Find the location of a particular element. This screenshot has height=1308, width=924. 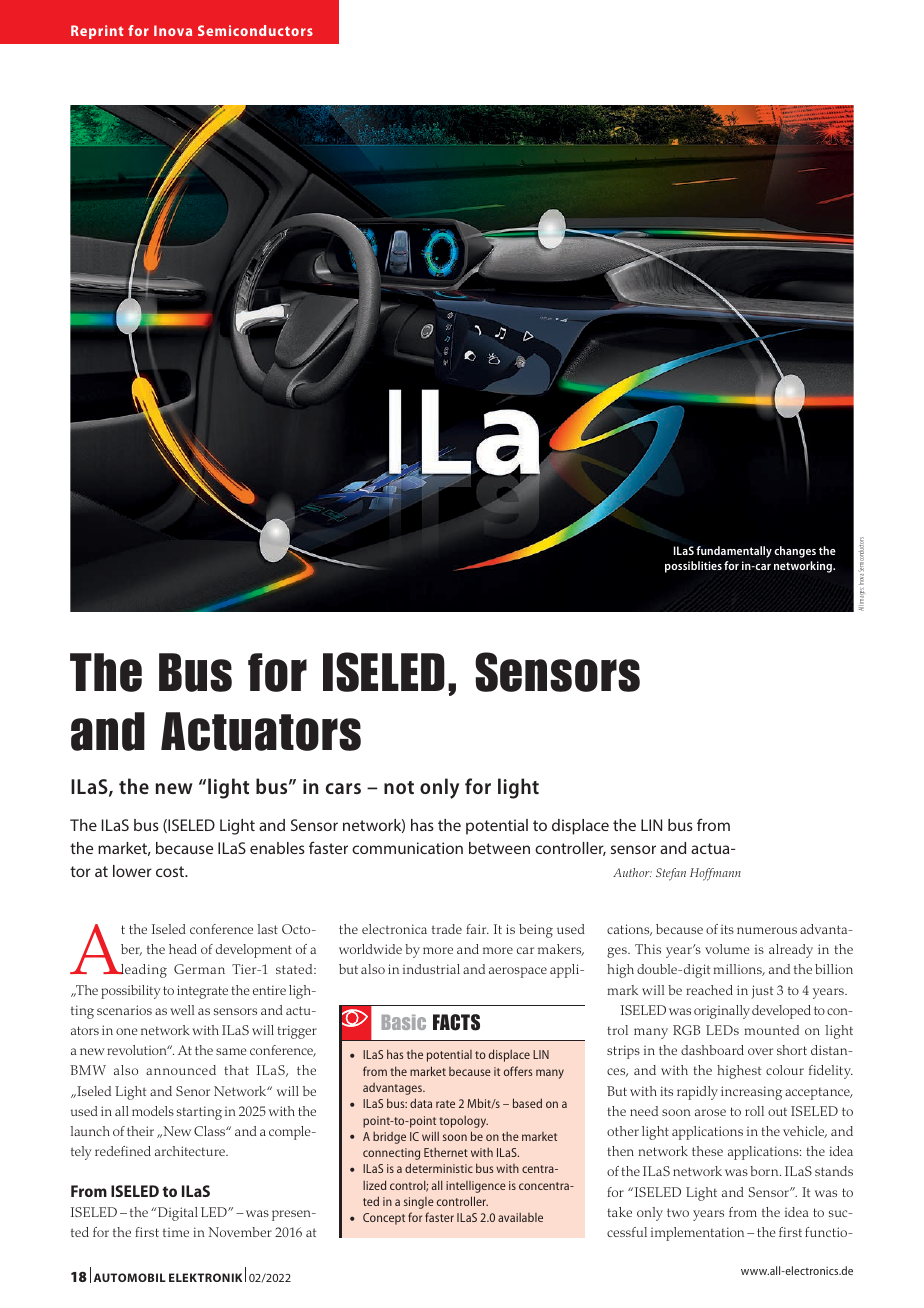

time is located at coordinates (176, 1232).
